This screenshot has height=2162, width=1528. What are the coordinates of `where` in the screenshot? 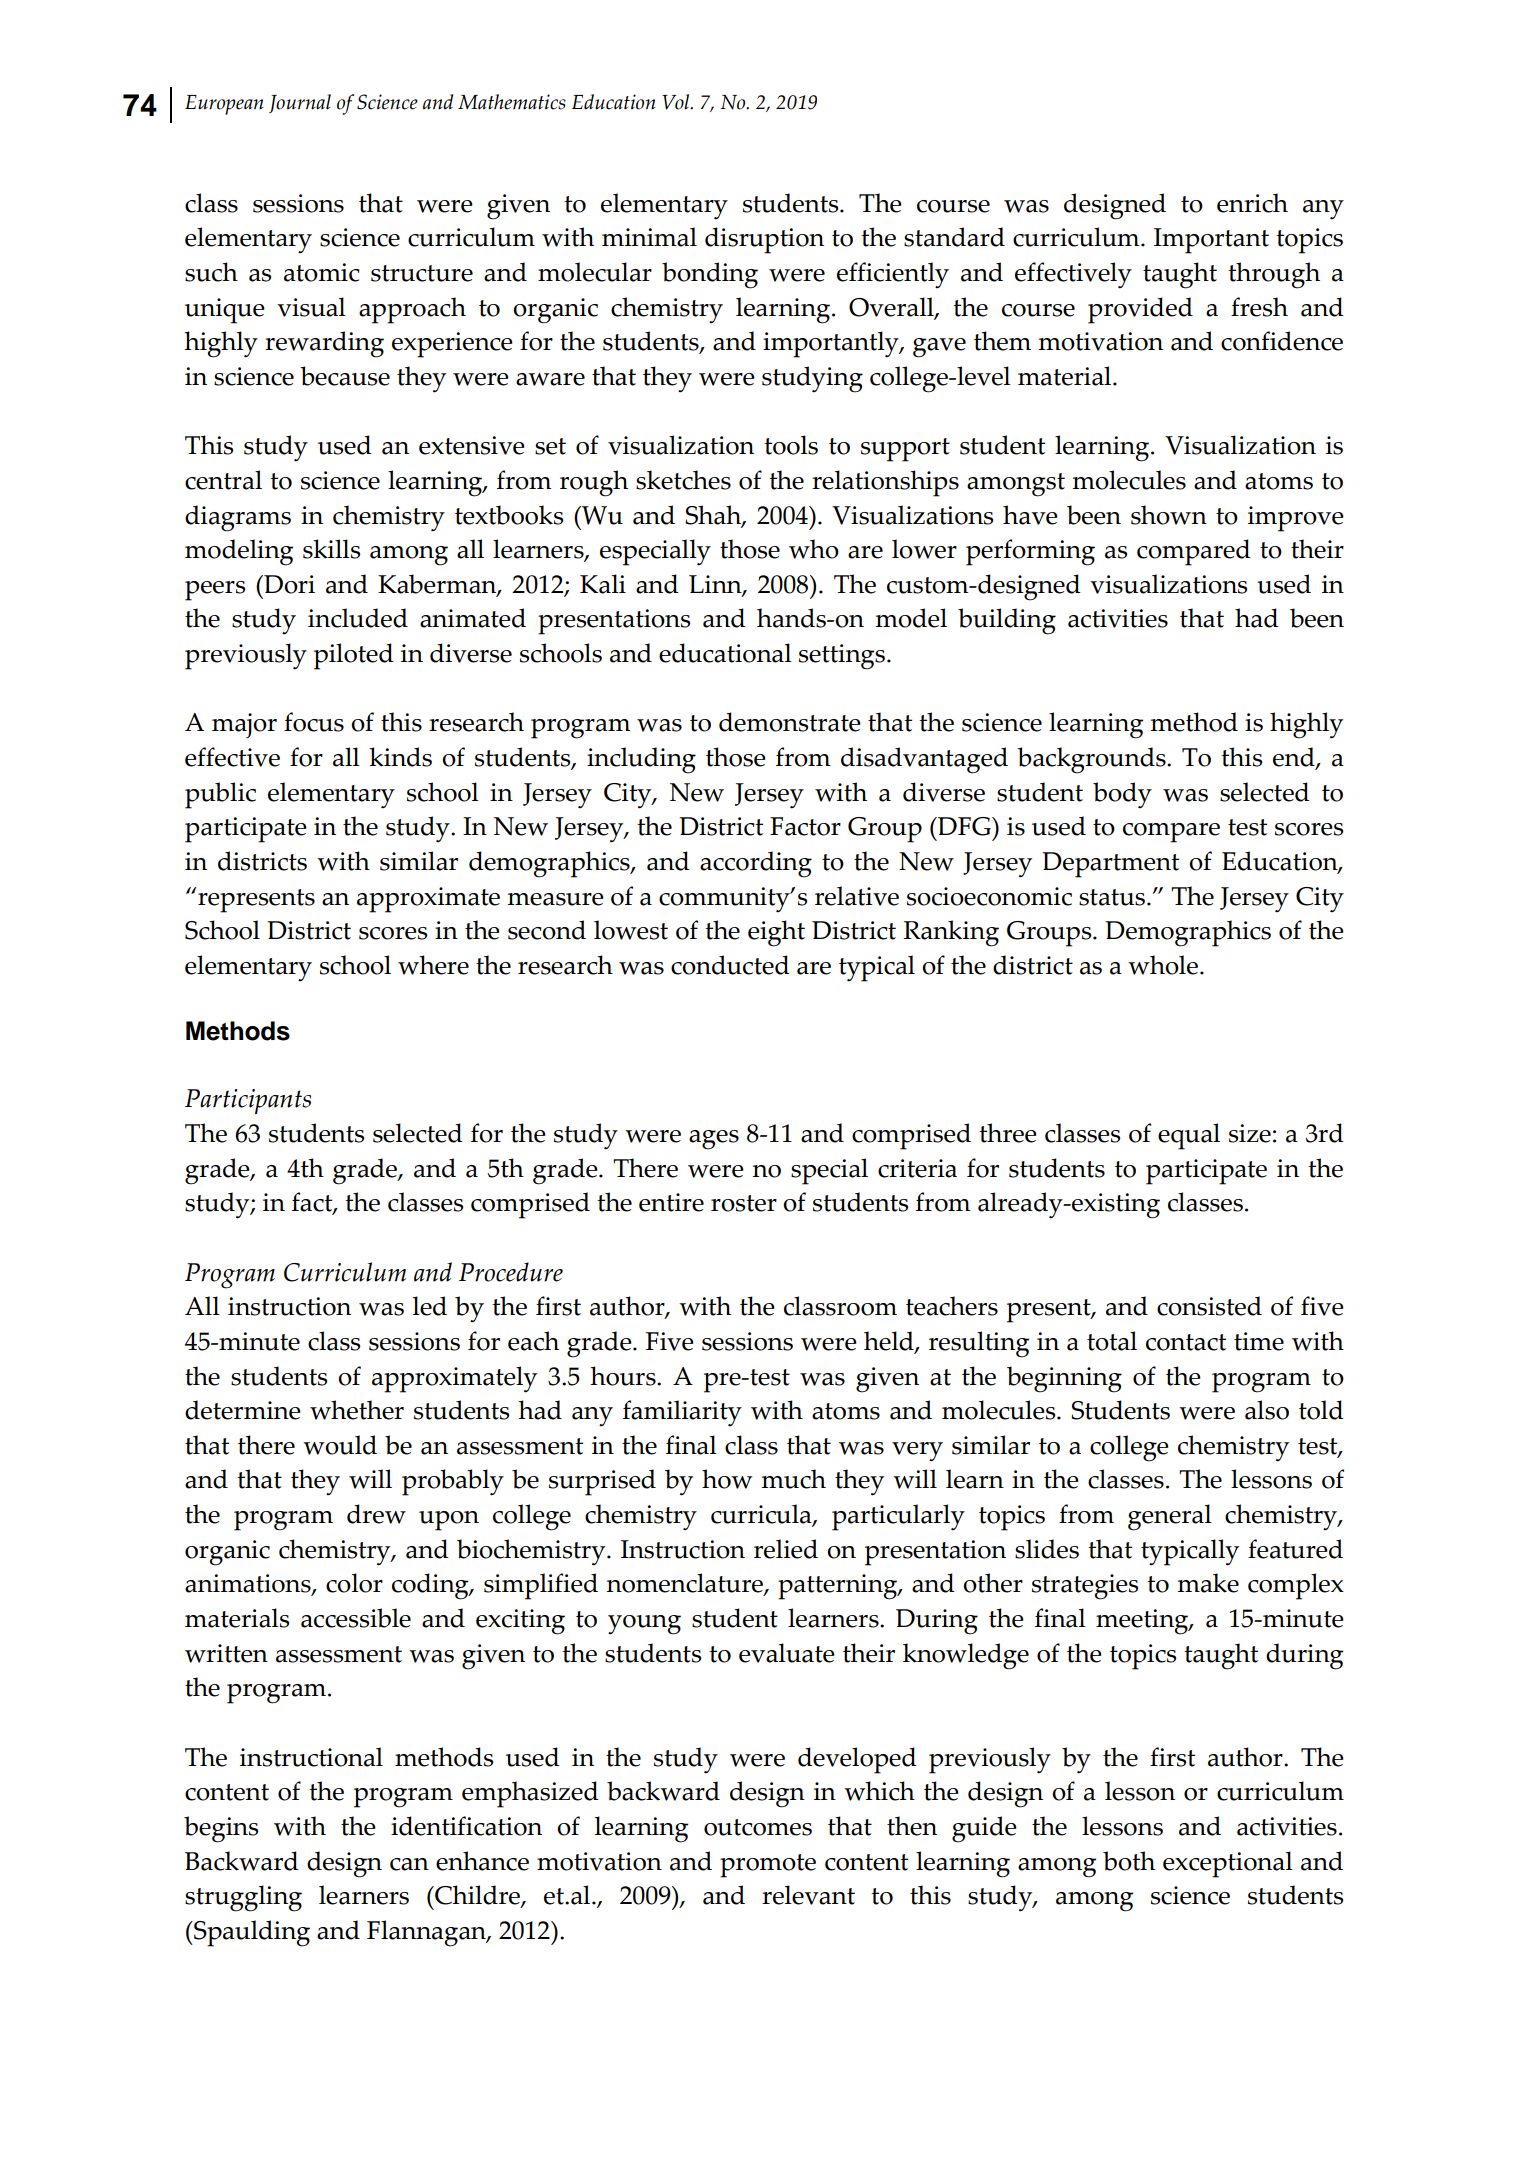 It's located at (433, 965).
